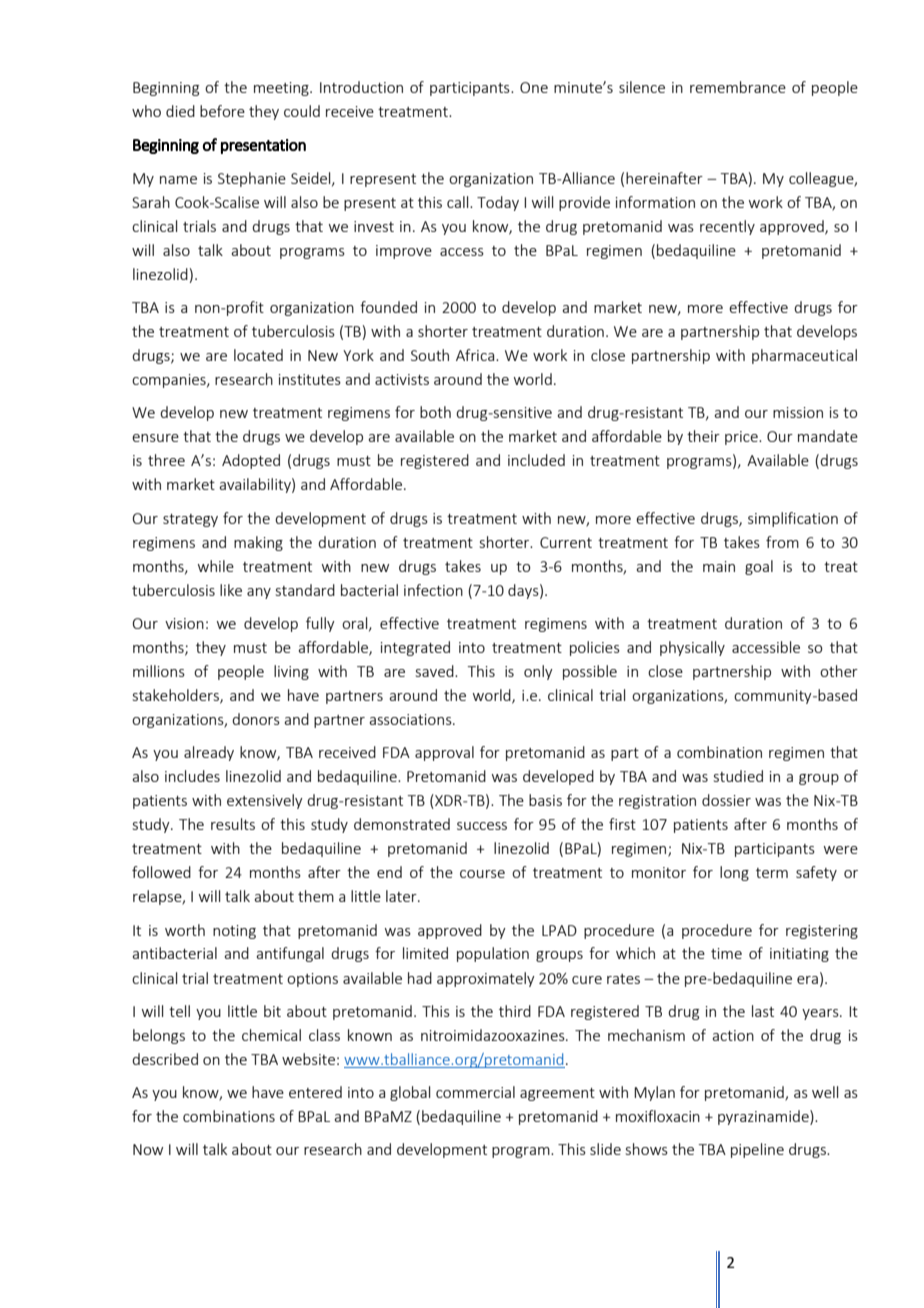  Describe the element at coordinates (772, 873) in the document. I see `term` at that location.
